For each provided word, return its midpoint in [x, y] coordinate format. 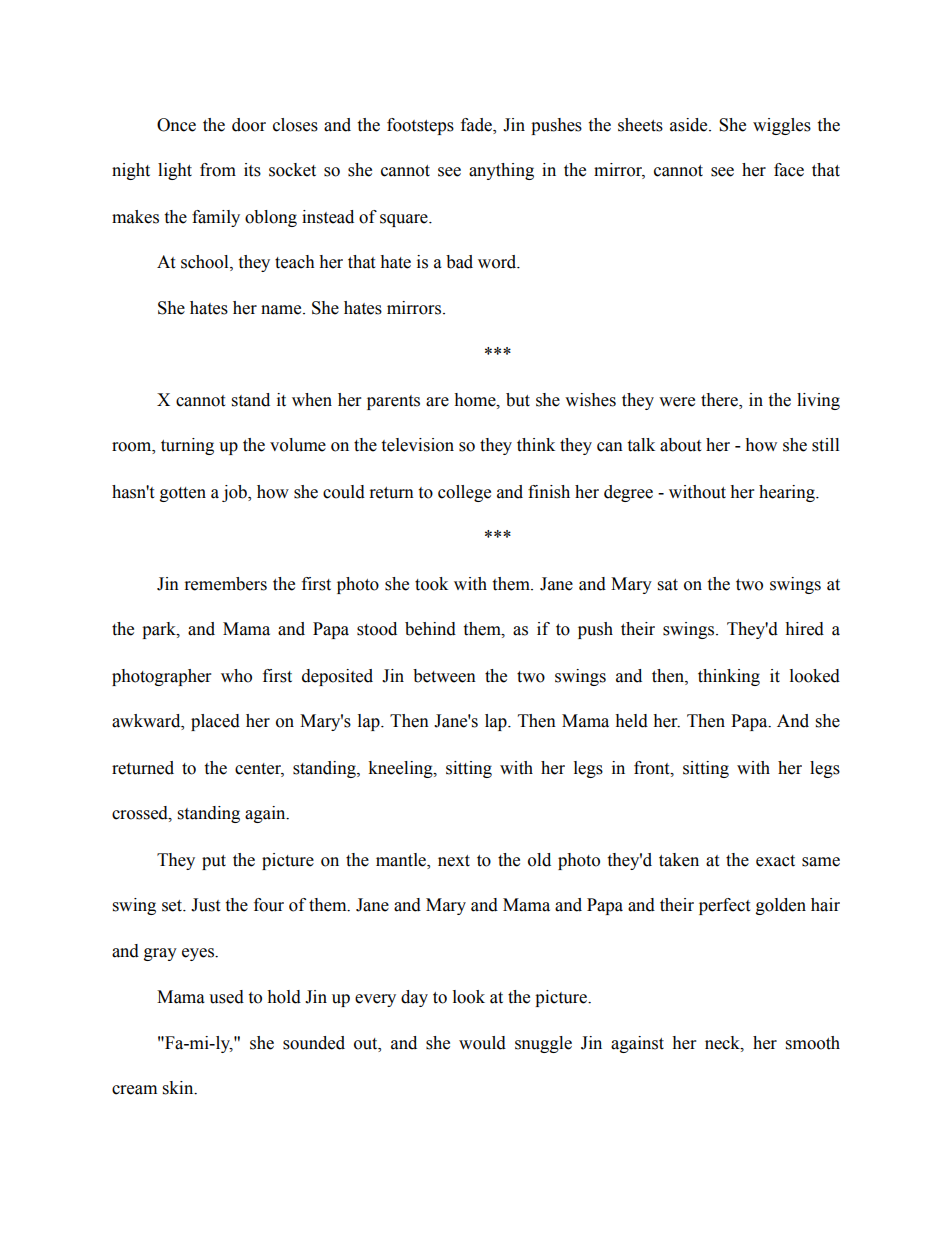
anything [501, 171]
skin [179, 1088]
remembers [226, 584]
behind [430, 629]
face [789, 170]
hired [804, 629]
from [218, 170]
